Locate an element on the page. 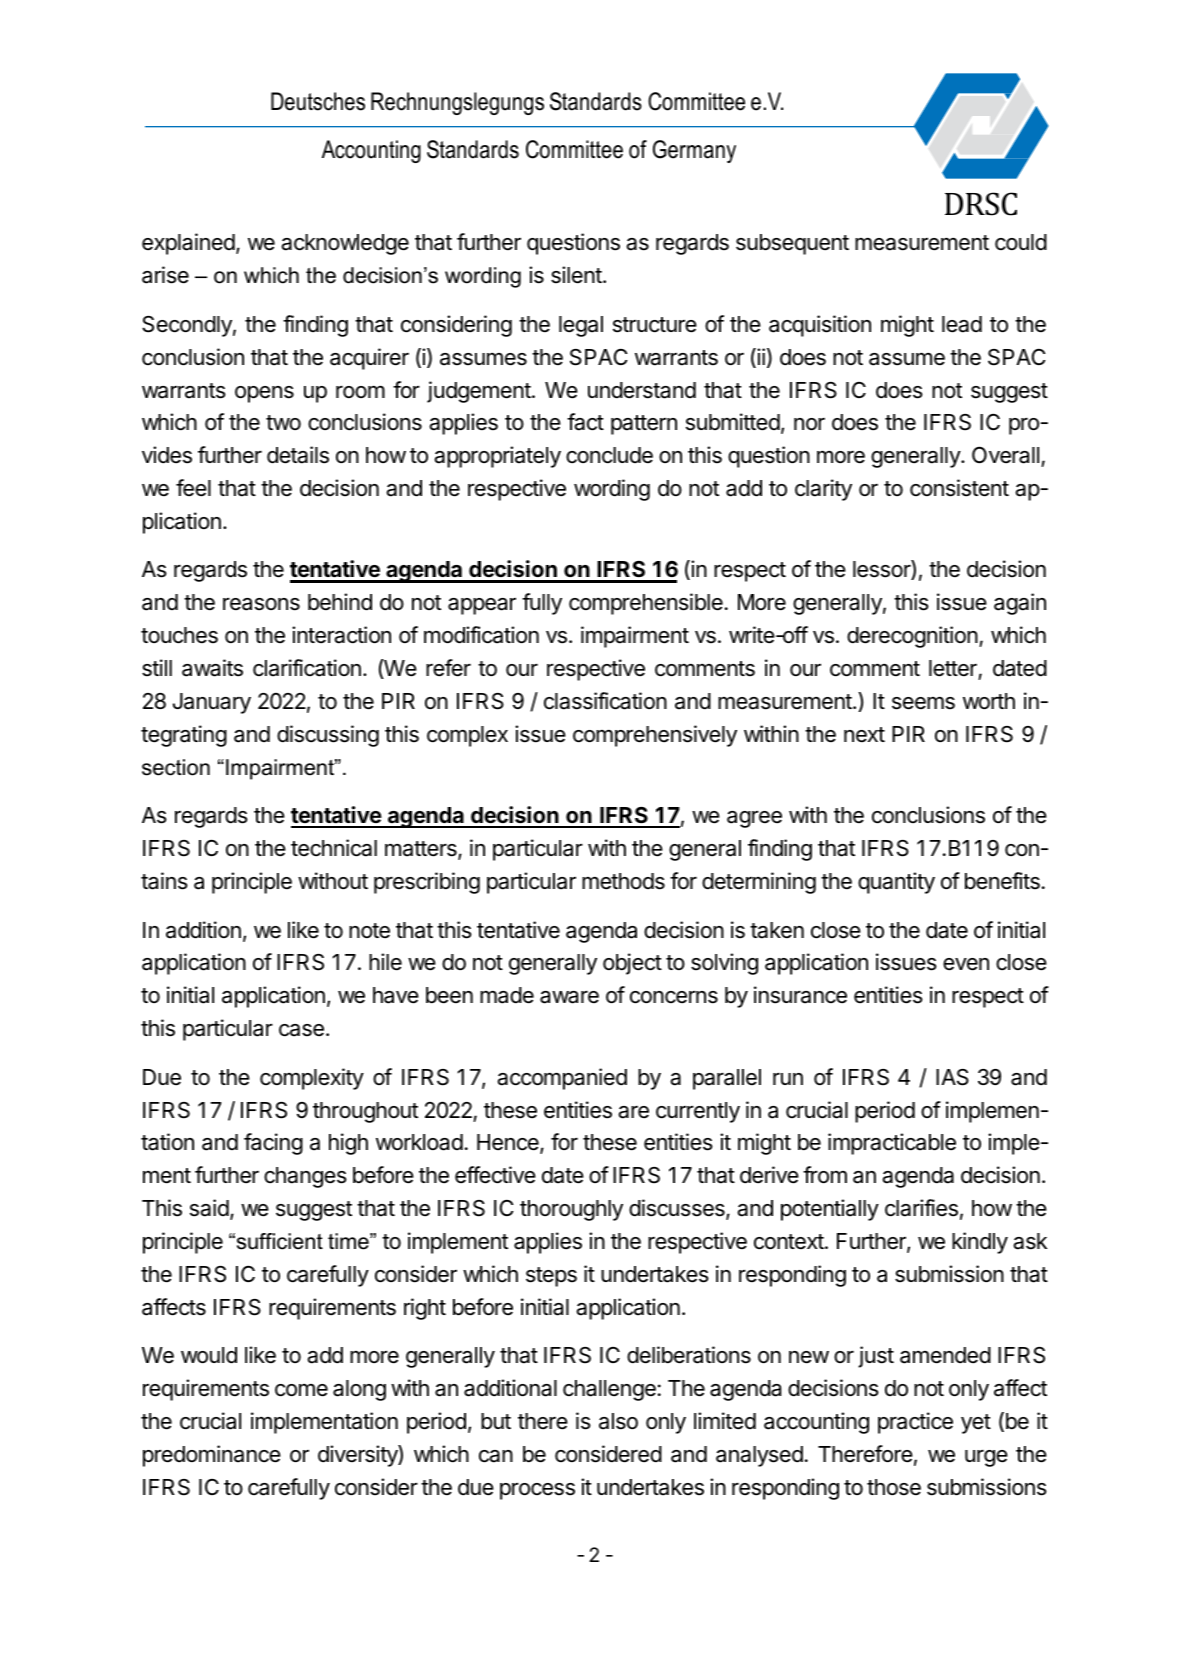 The image size is (1188, 1680). conclude is located at coordinates (609, 455).
